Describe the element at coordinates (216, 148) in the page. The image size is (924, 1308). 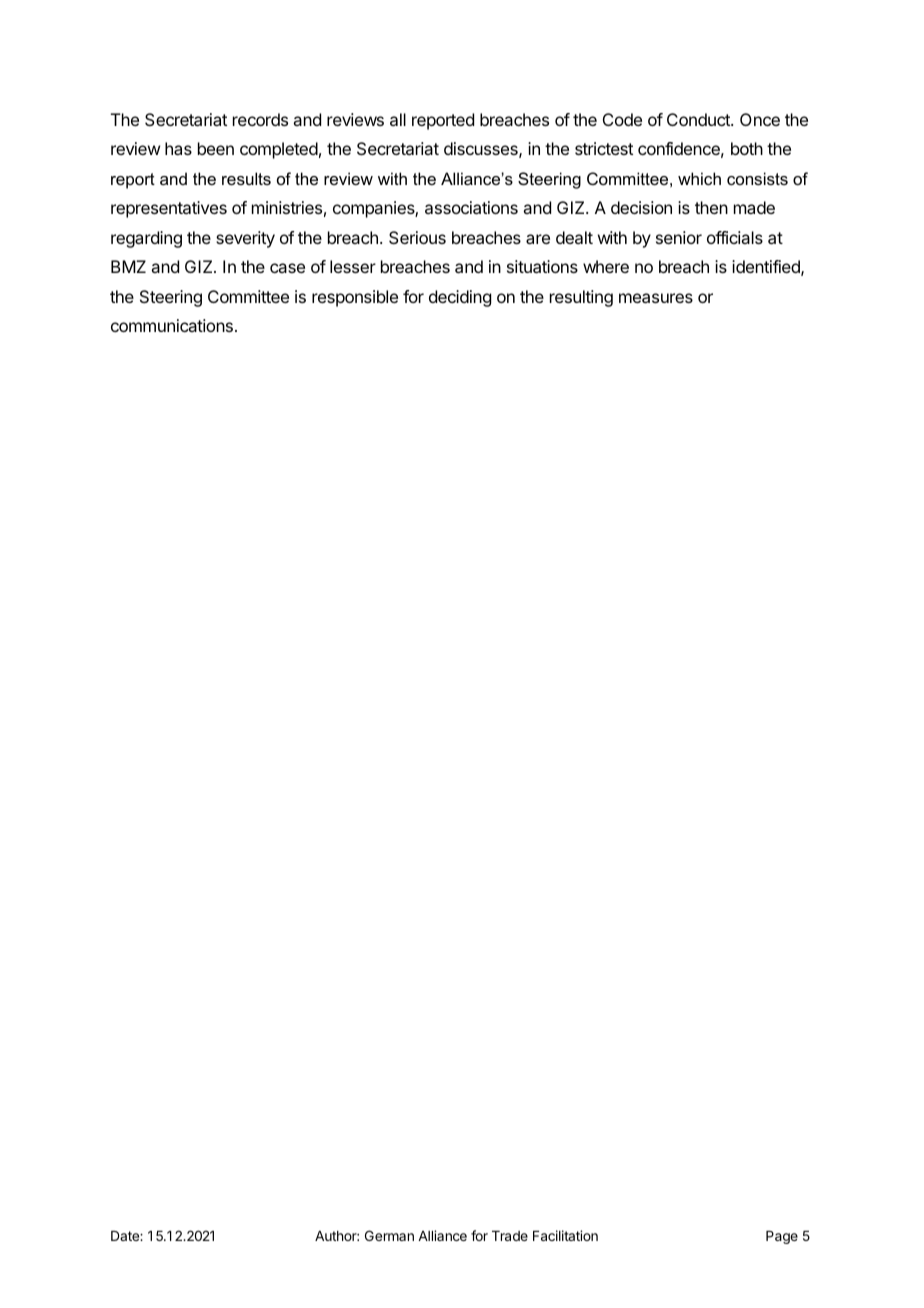
I see `been` at that location.
